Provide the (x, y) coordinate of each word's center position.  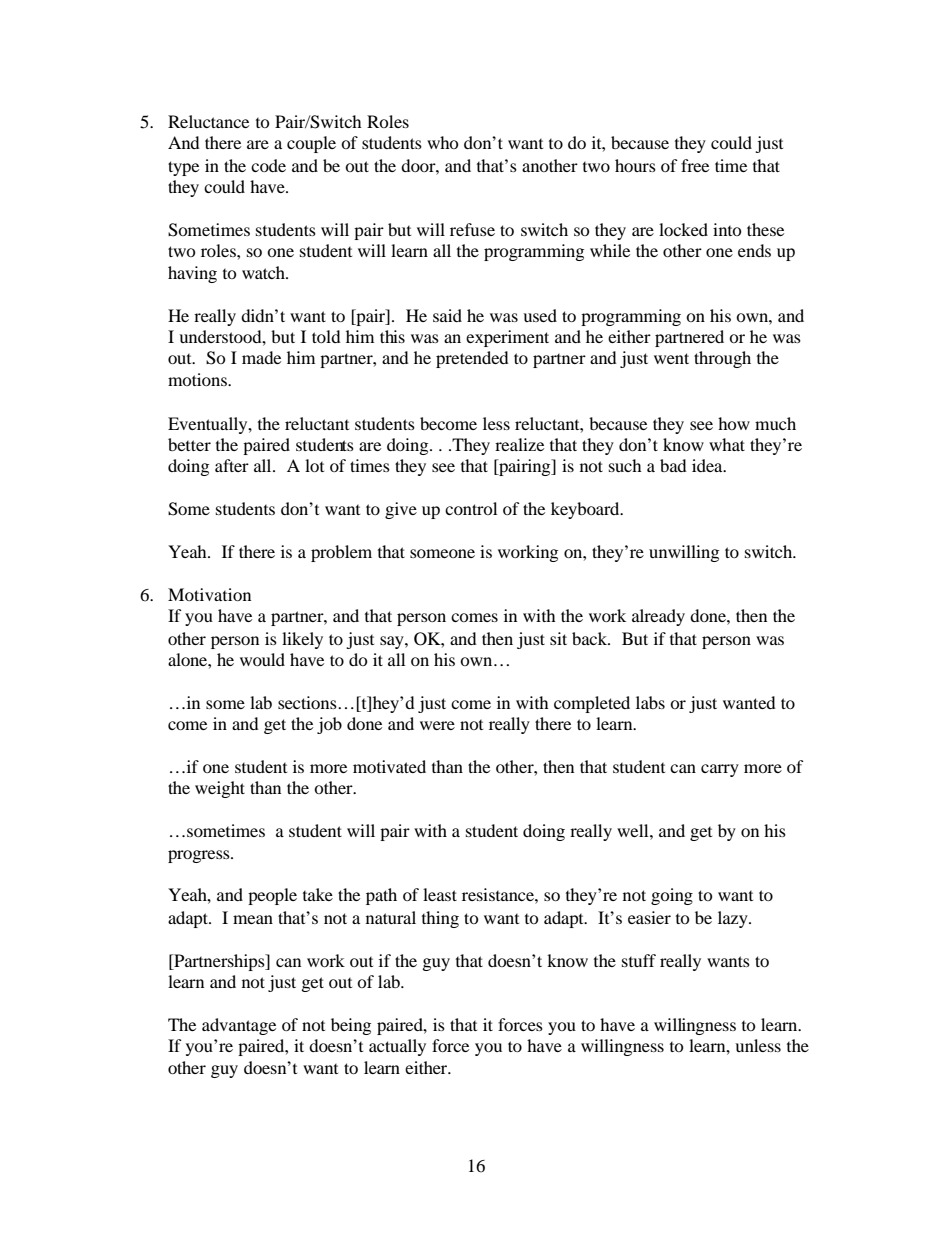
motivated (389, 766)
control (471, 508)
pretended (472, 359)
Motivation (209, 594)
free (695, 165)
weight (220, 789)
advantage (239, 1026)
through (722, 359)
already (658, 617)
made (261, 357)
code (268, 165)
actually (397, 1047)
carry (720, 770)
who (443, 142)
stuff (639, 960)
